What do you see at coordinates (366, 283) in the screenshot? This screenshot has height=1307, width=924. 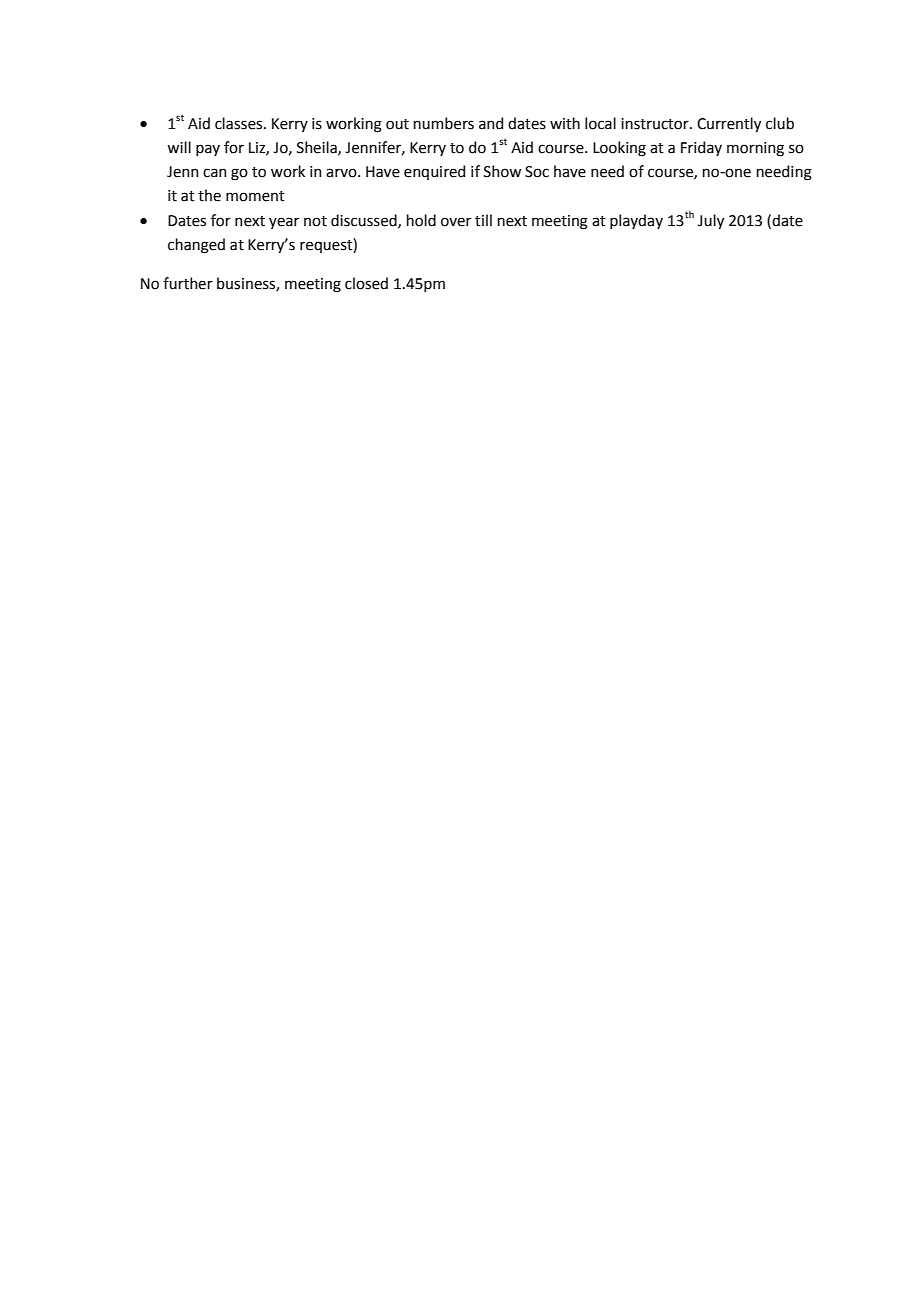 I see `closed` at bounding box center [366, 283].
